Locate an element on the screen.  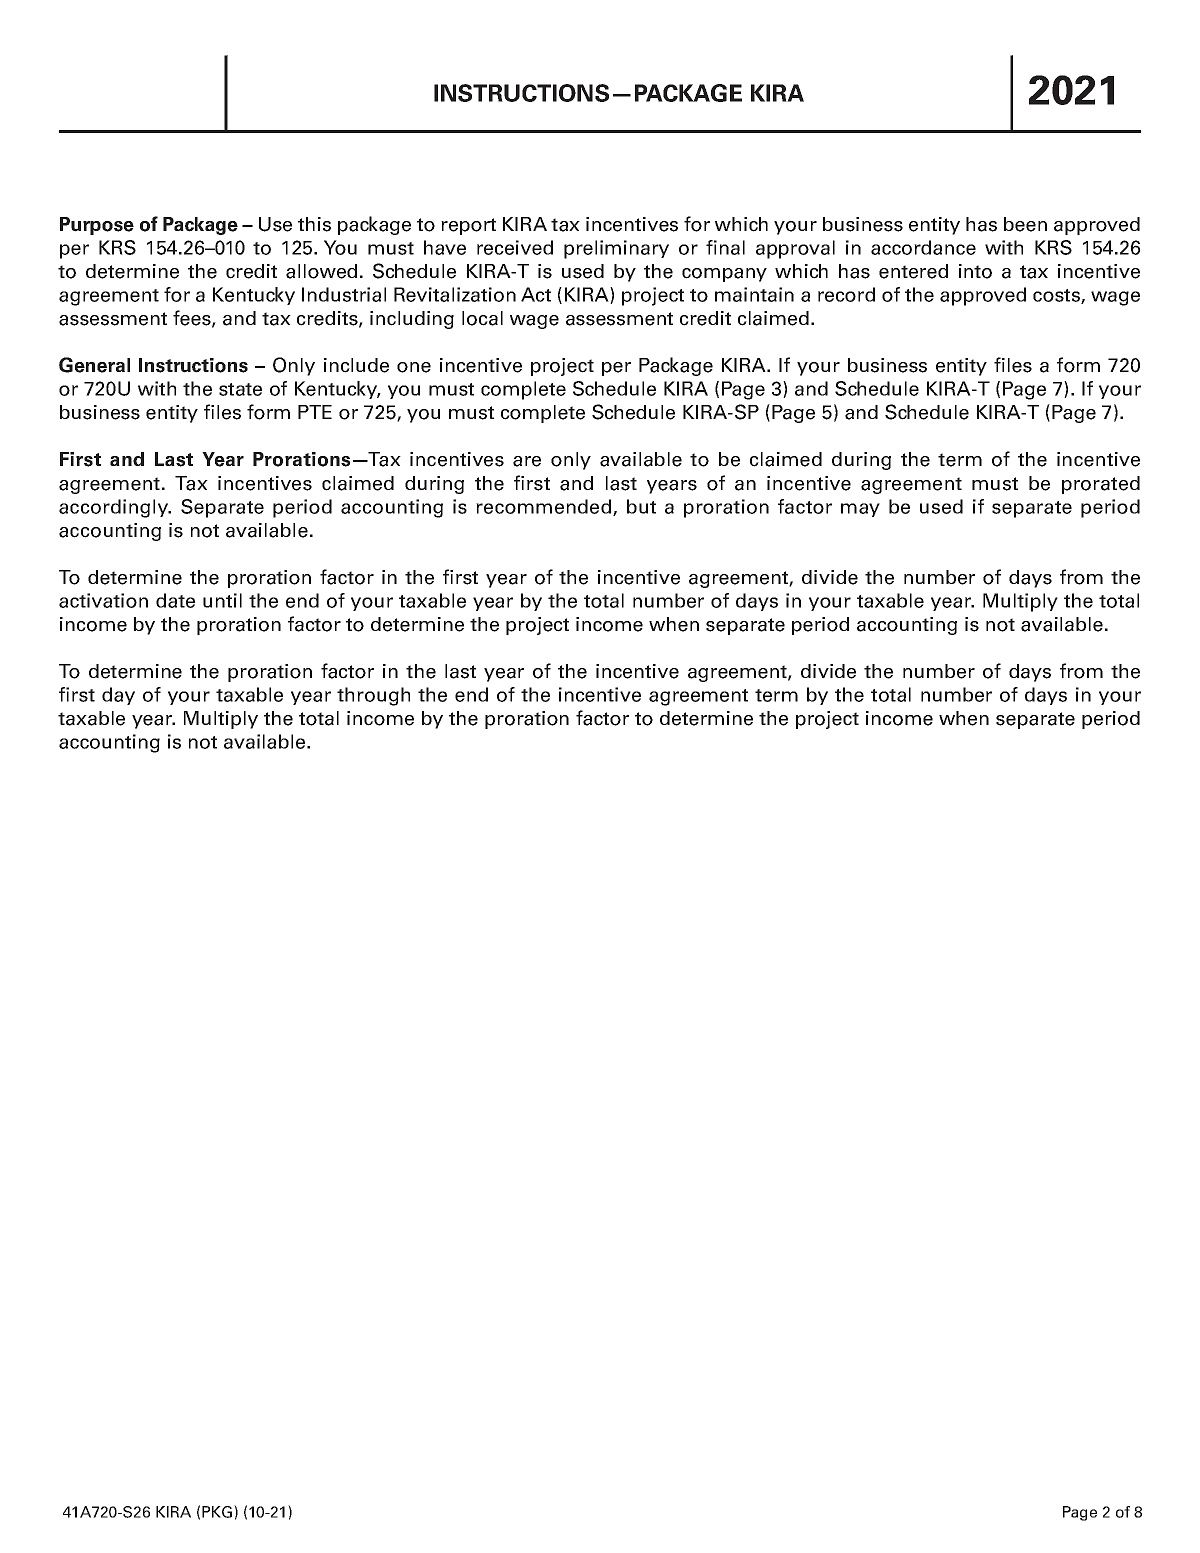
into is located at coordinates (975, 271).
